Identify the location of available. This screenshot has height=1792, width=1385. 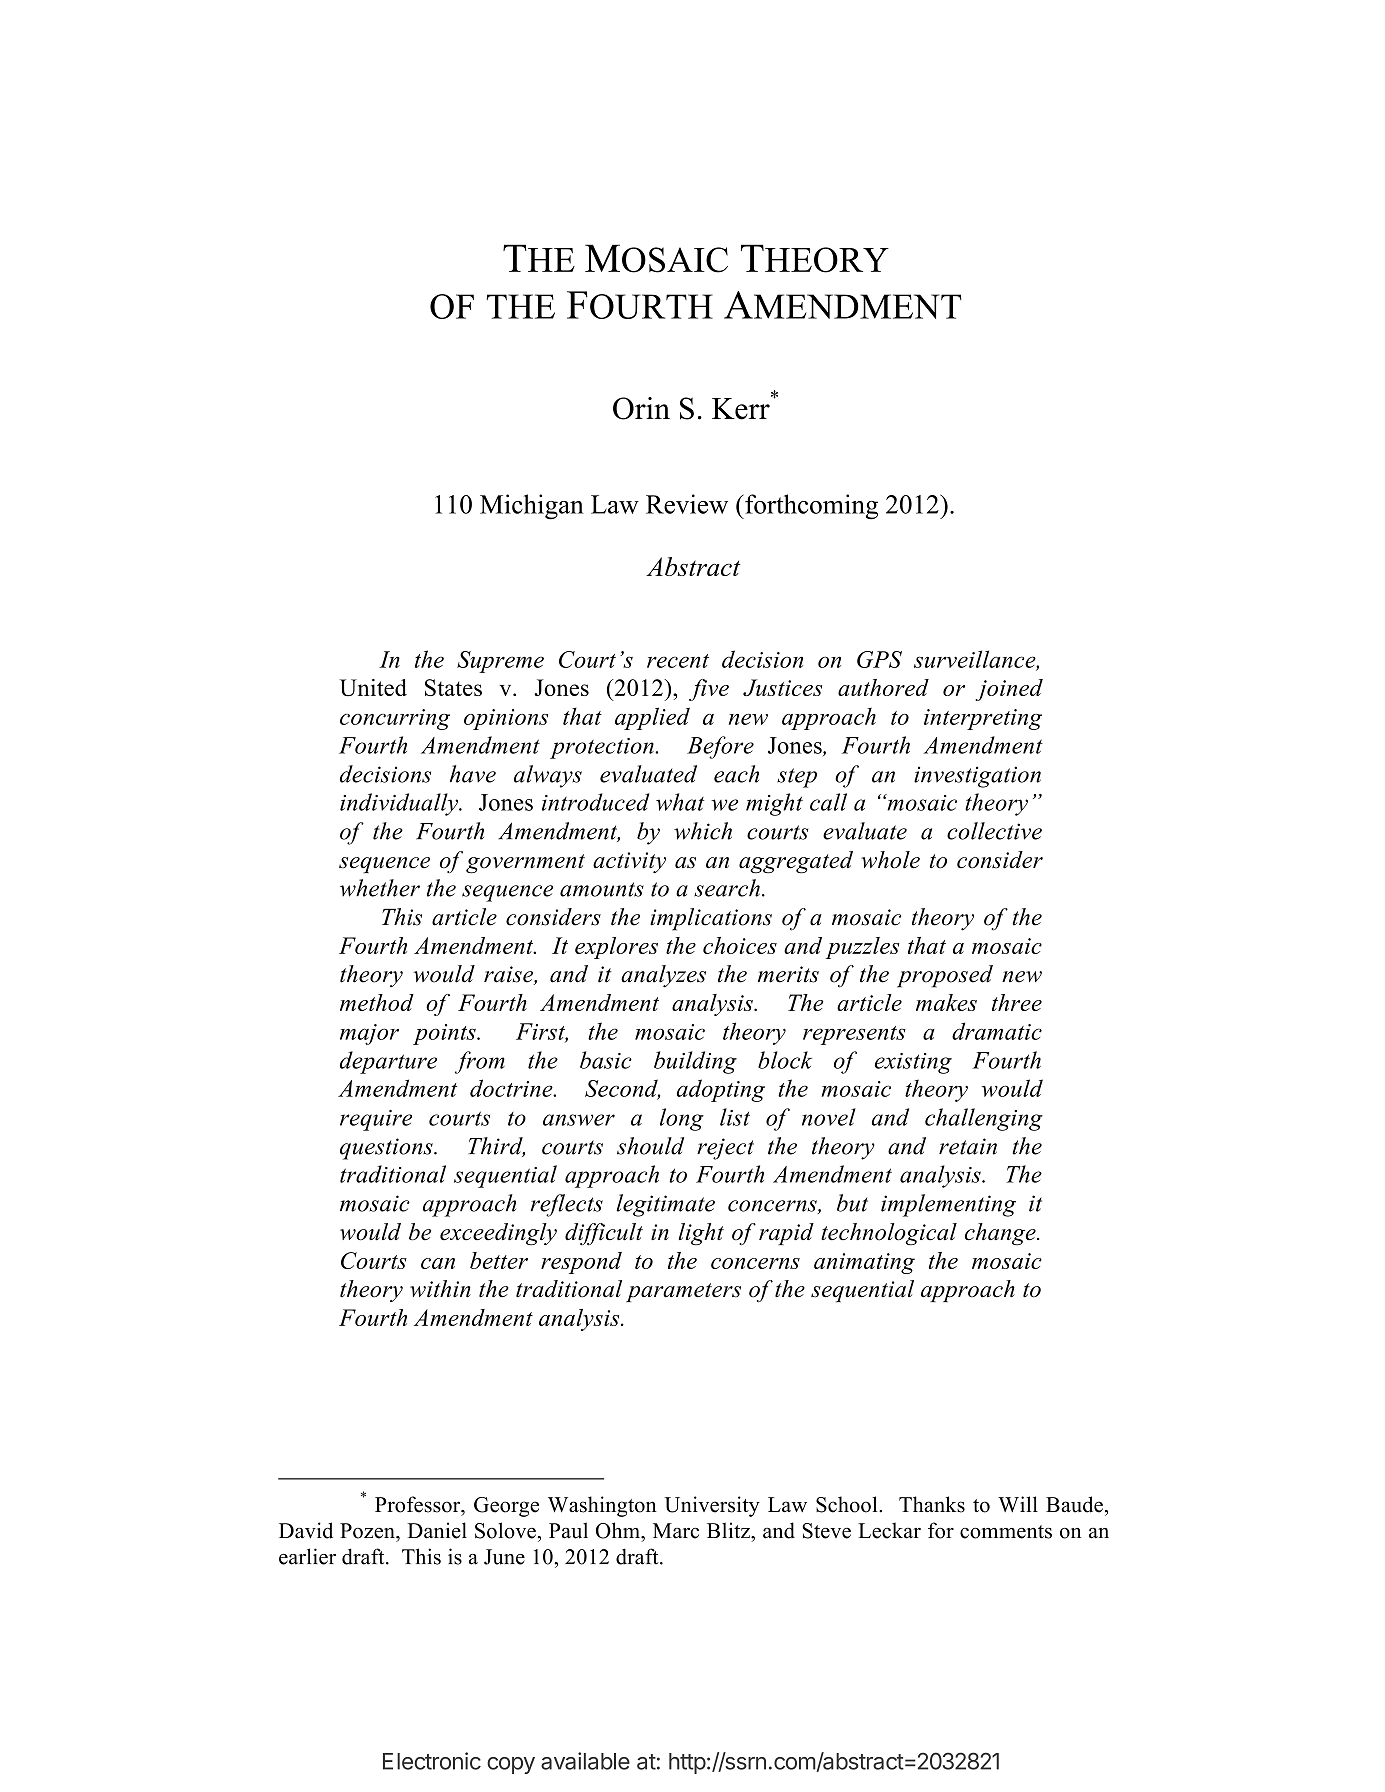
(585, 1761).
